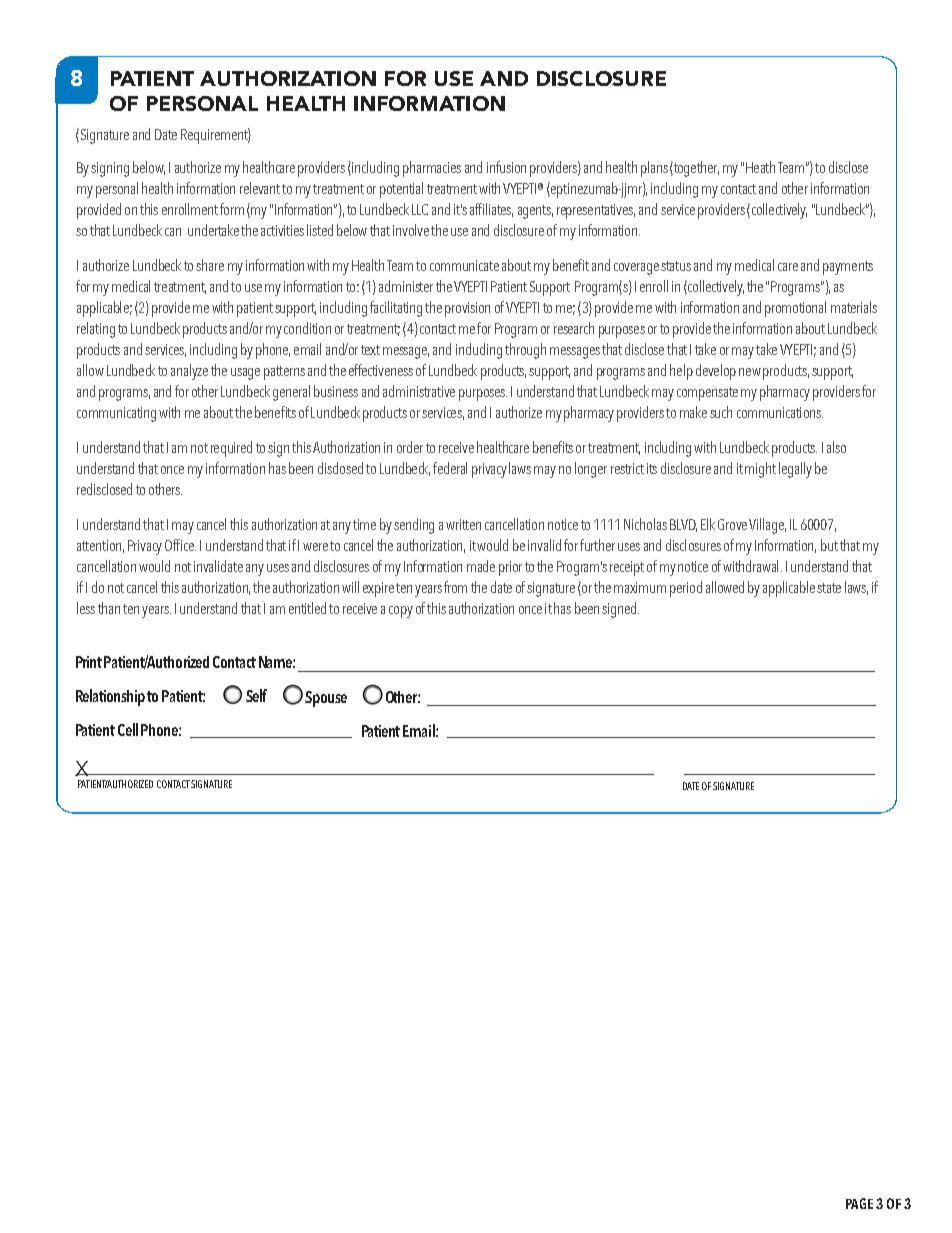 This document has width=952, height=1233. I want to click on state, so click(829, 588).
